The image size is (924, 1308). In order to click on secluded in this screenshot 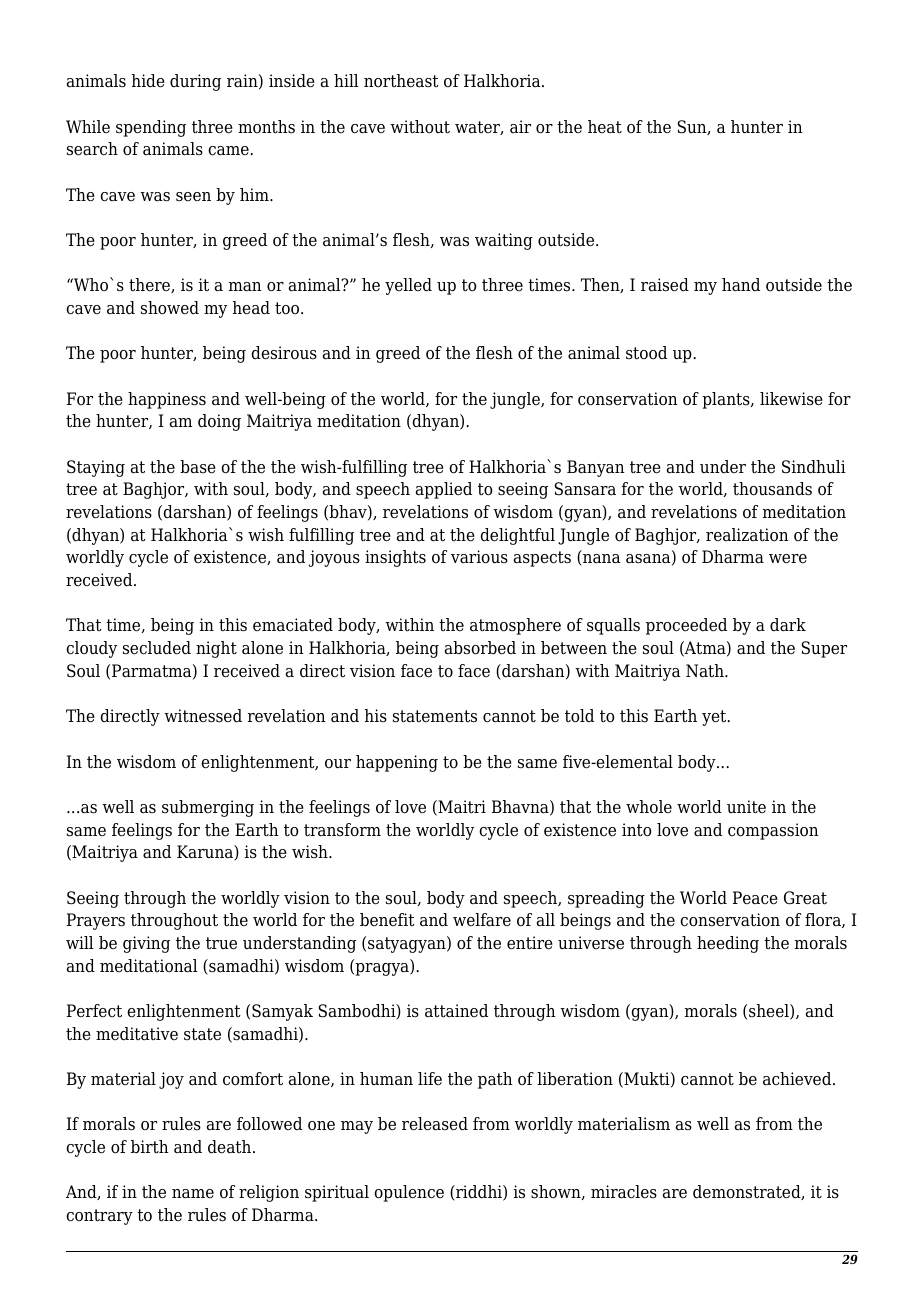, I will do `click(157, 648)`.
